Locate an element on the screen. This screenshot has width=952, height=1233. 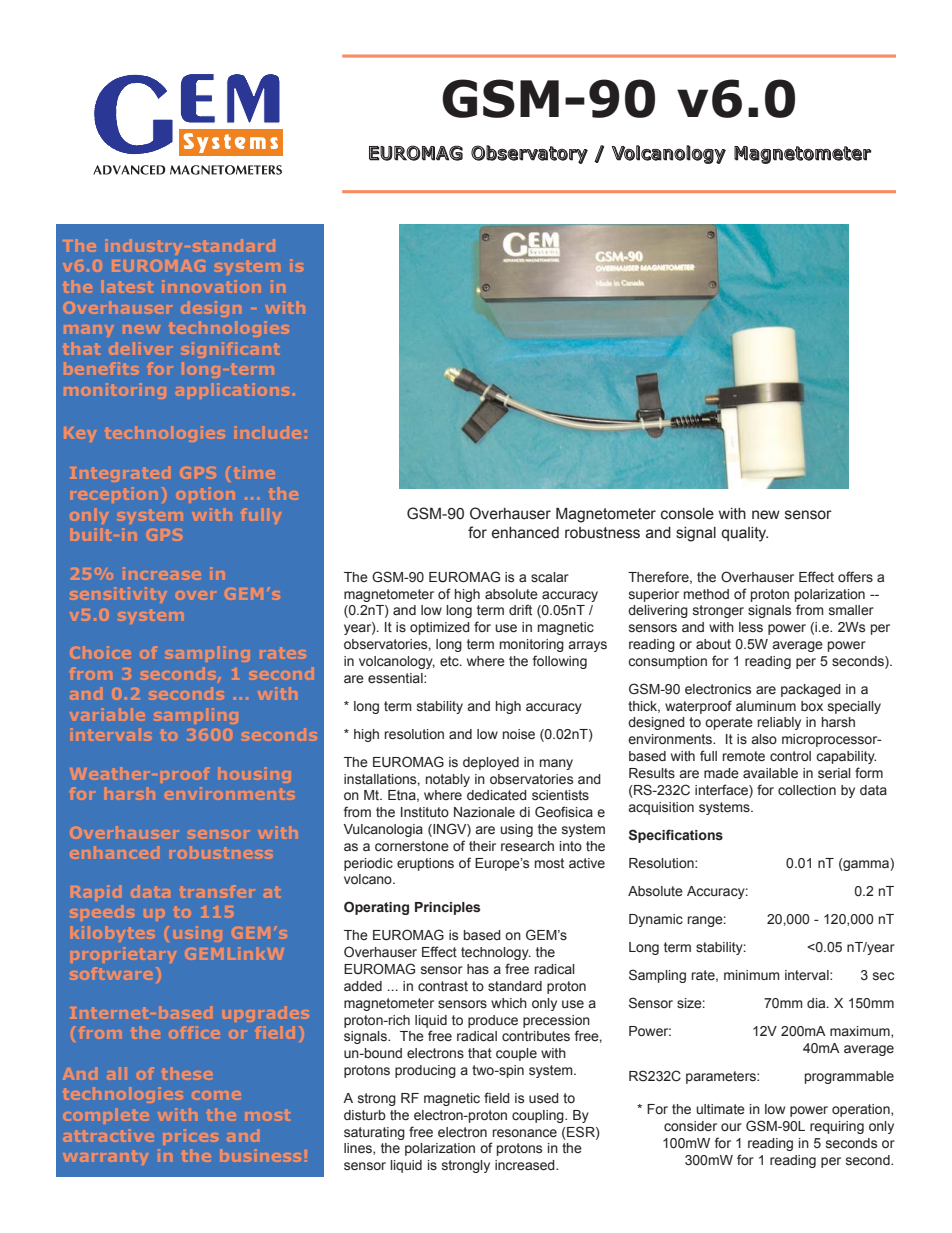
cornerstone is located at coordinates (412, 846).
